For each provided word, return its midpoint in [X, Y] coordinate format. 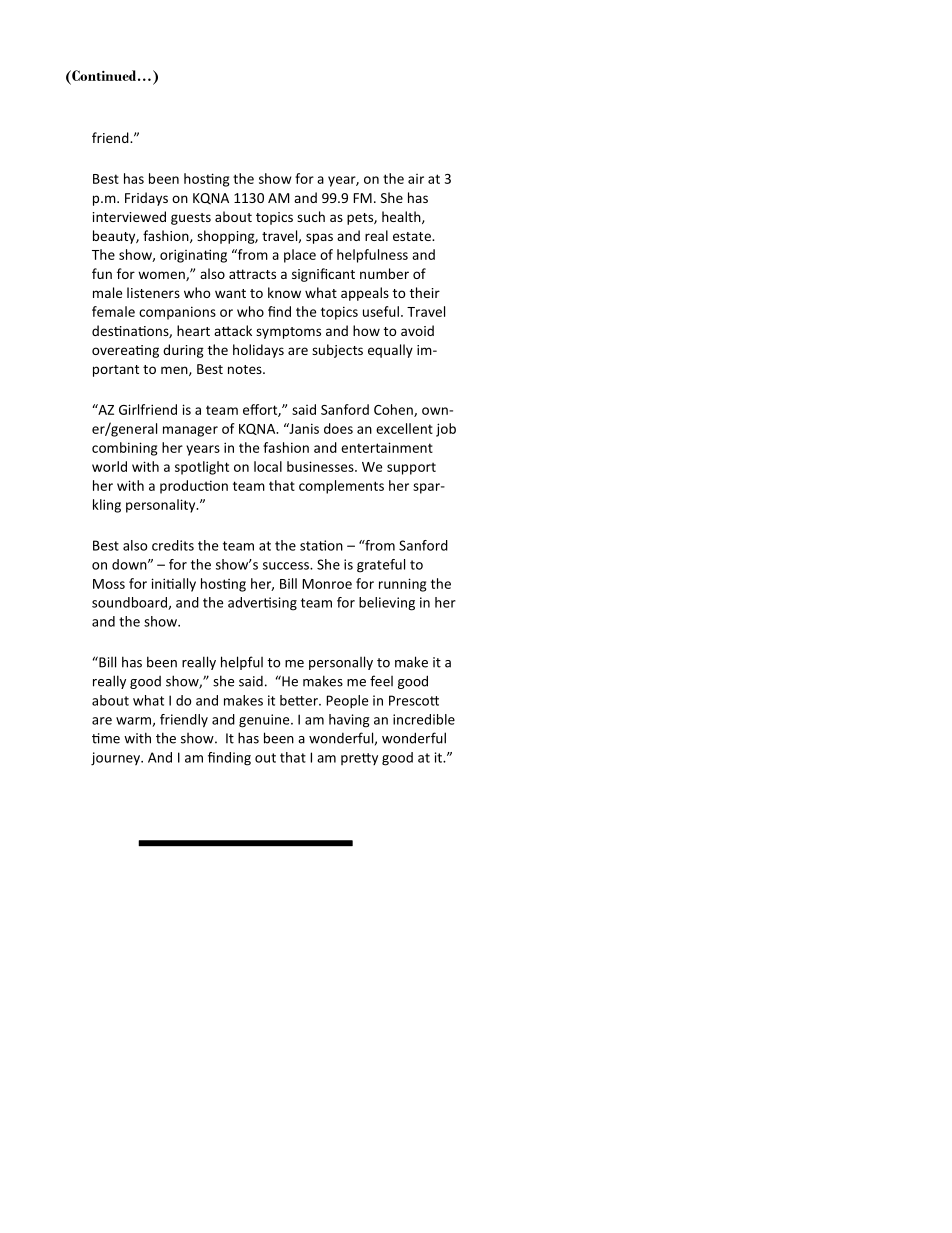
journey [116, 759]
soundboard [130, 603]
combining [124, 449]
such [311, 216]
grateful [381, 566]
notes [246, 369]
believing [387, 604]
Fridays [146, 199]
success [287, 566]
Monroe [327, 584]
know [284, 292]
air [416, 179]
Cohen [394, 410]
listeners [153, 292]
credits [173, 545]
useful [381, 311]
